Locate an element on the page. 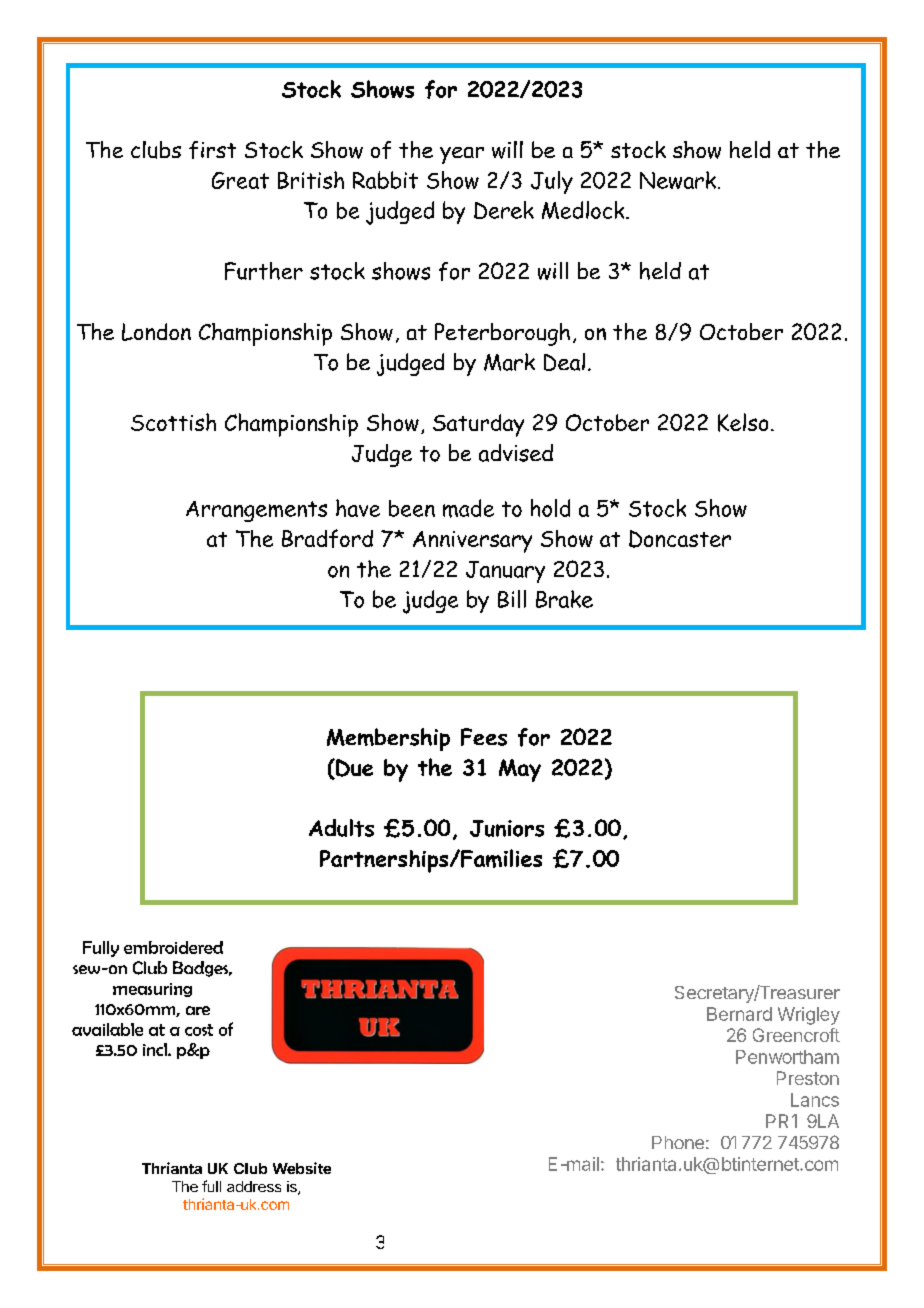 This page has width=924, height=1308. first is located at coordinates (212, 150).
